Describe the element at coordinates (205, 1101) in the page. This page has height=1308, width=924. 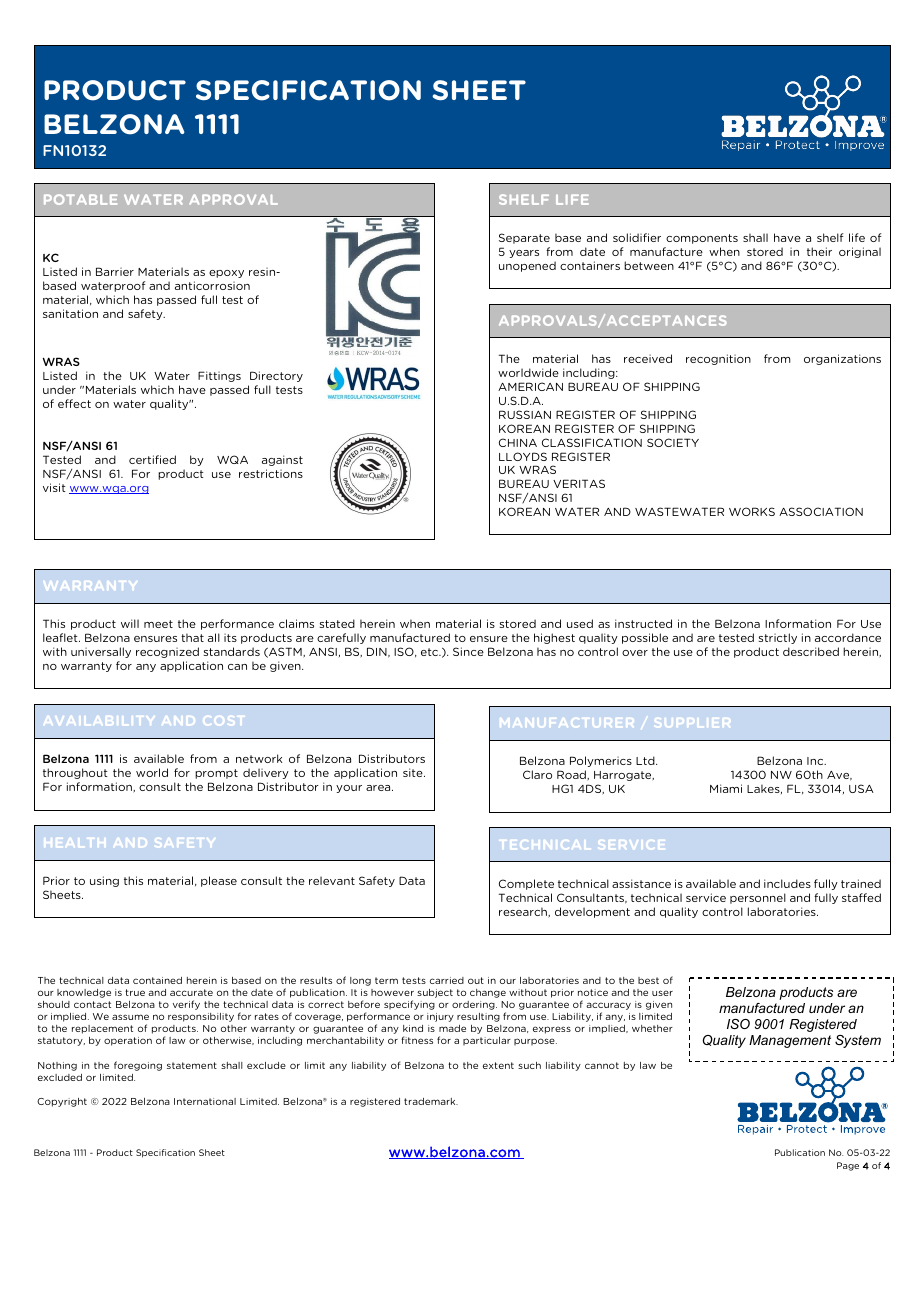
I see `International` at that location.
